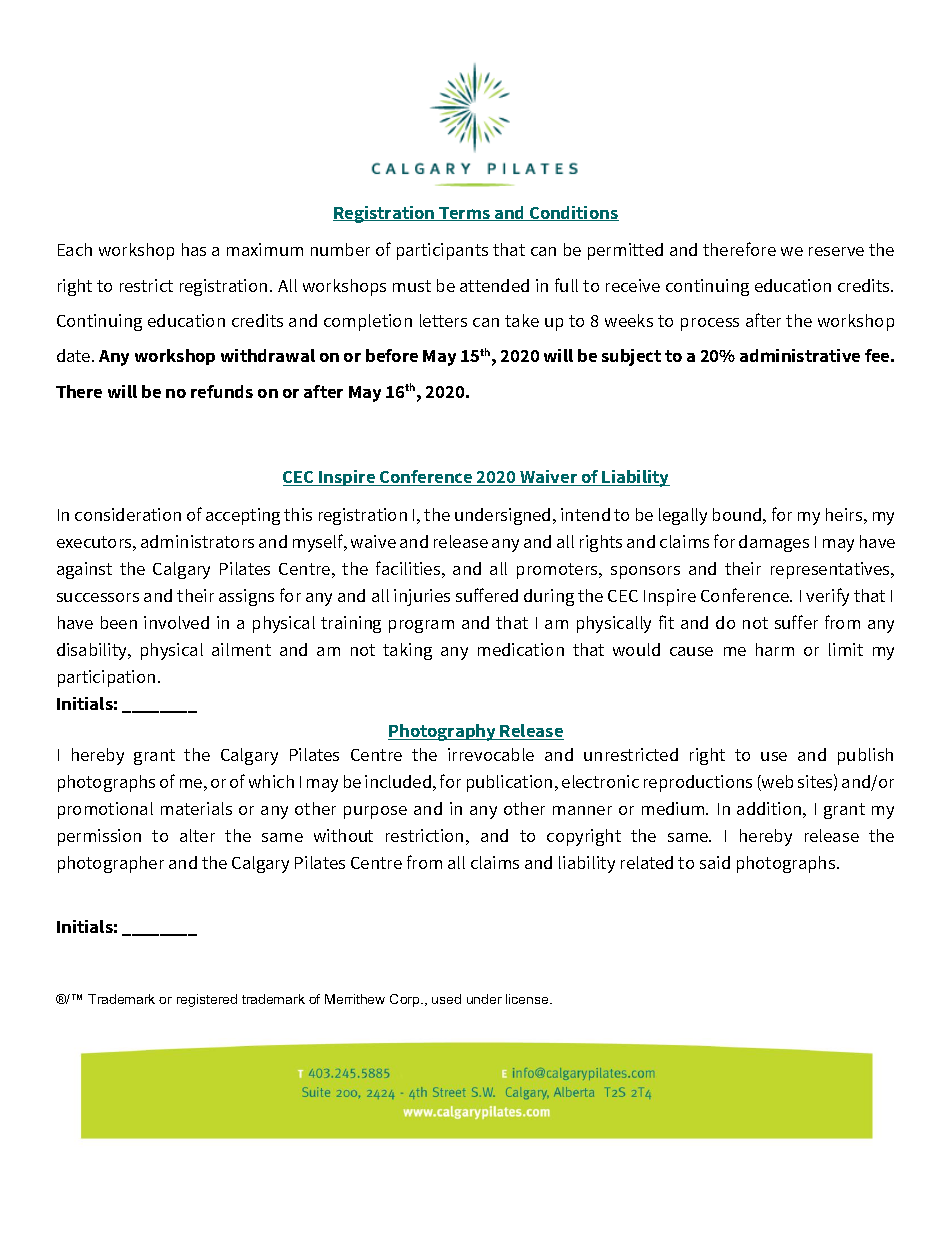 This document has height=1233, width=952. Describe the element at coordinates (715, 862) in the document. I see `said` at that location.
